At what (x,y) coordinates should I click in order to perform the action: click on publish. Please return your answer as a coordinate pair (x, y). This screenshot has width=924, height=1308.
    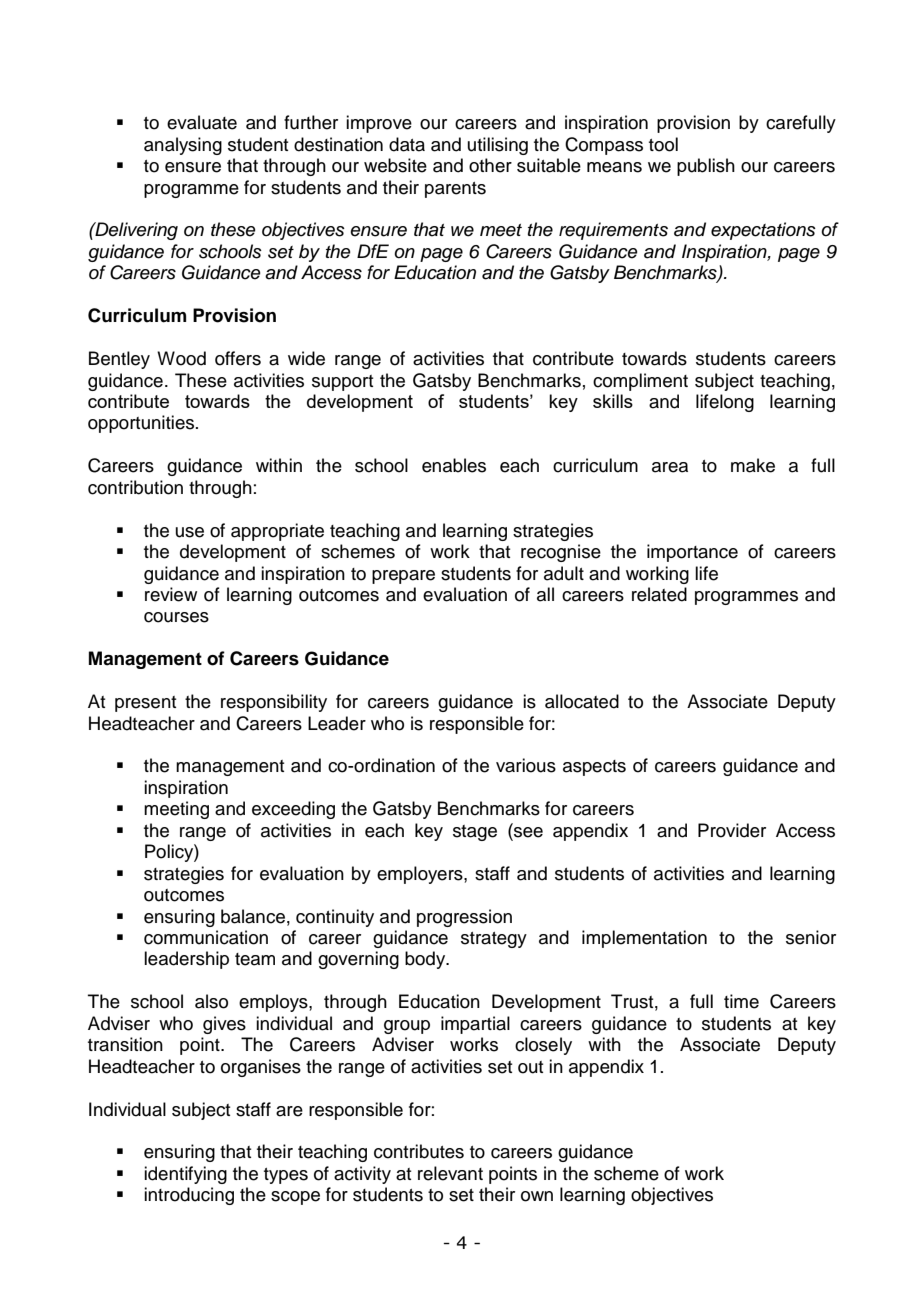
    Looking at the image, I should click on (706, 167).
